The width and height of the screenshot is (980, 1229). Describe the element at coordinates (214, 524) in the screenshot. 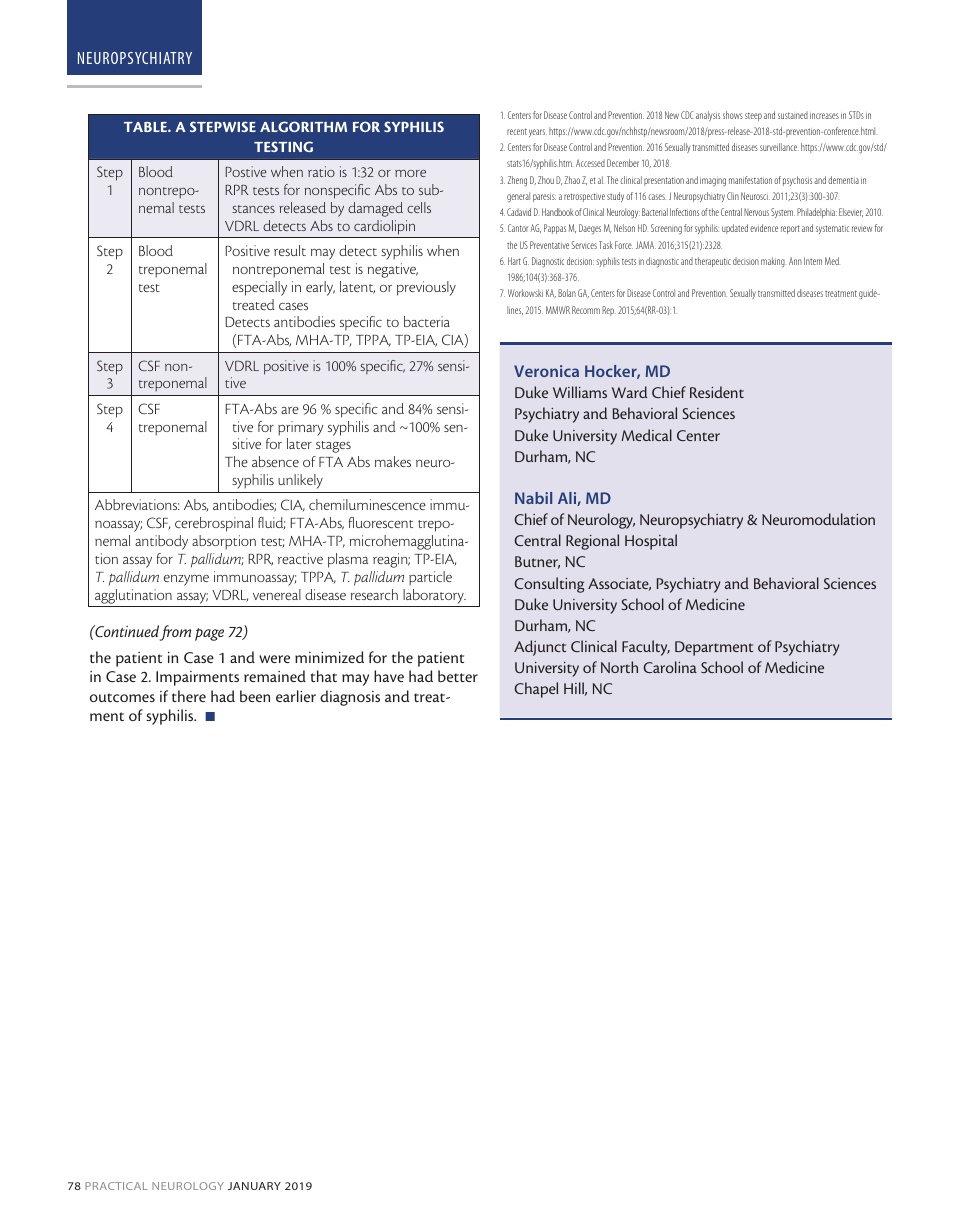

I see `cerebrospinal` at that location.
